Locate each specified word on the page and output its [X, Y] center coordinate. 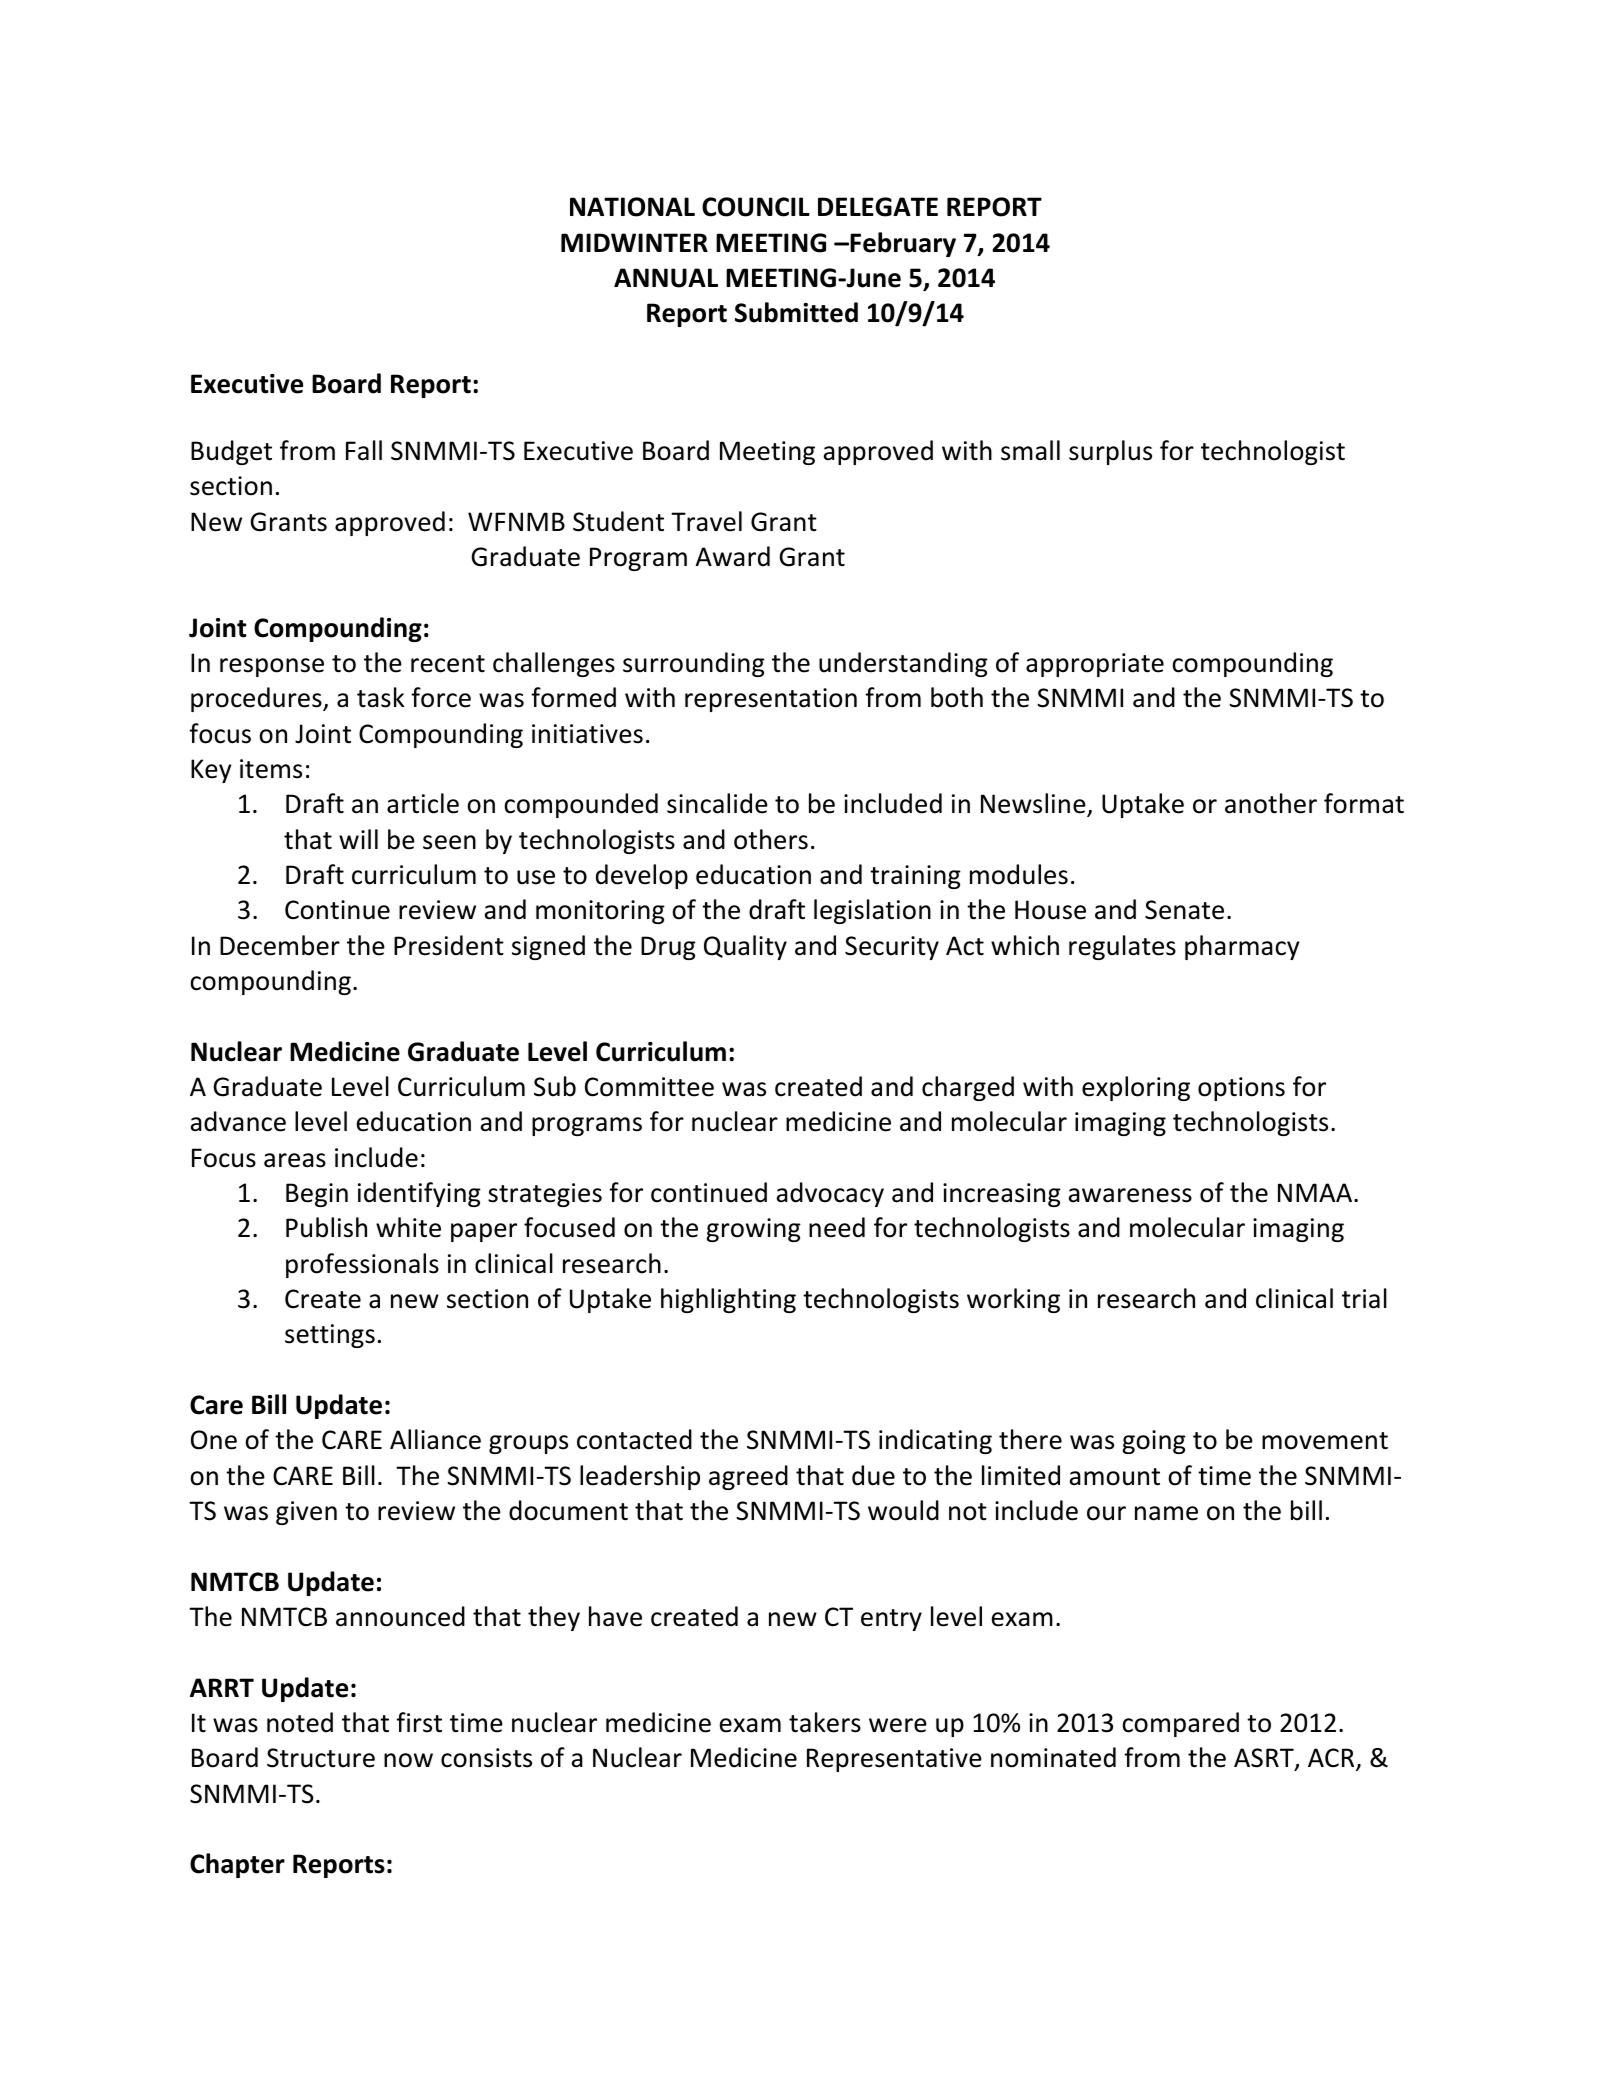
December [280, 945]
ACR [1332, 1759]
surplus [1110, 452]
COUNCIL [756, 207]
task [381, 697]
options [1241, 1089]
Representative [894, 1760]
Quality [745, 947]
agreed [748, 1477]
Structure [321, 1758]
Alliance [435, 1439]
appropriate [1095, 665]
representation [771, 700]
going [1154, 1442]
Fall [364, 450]
